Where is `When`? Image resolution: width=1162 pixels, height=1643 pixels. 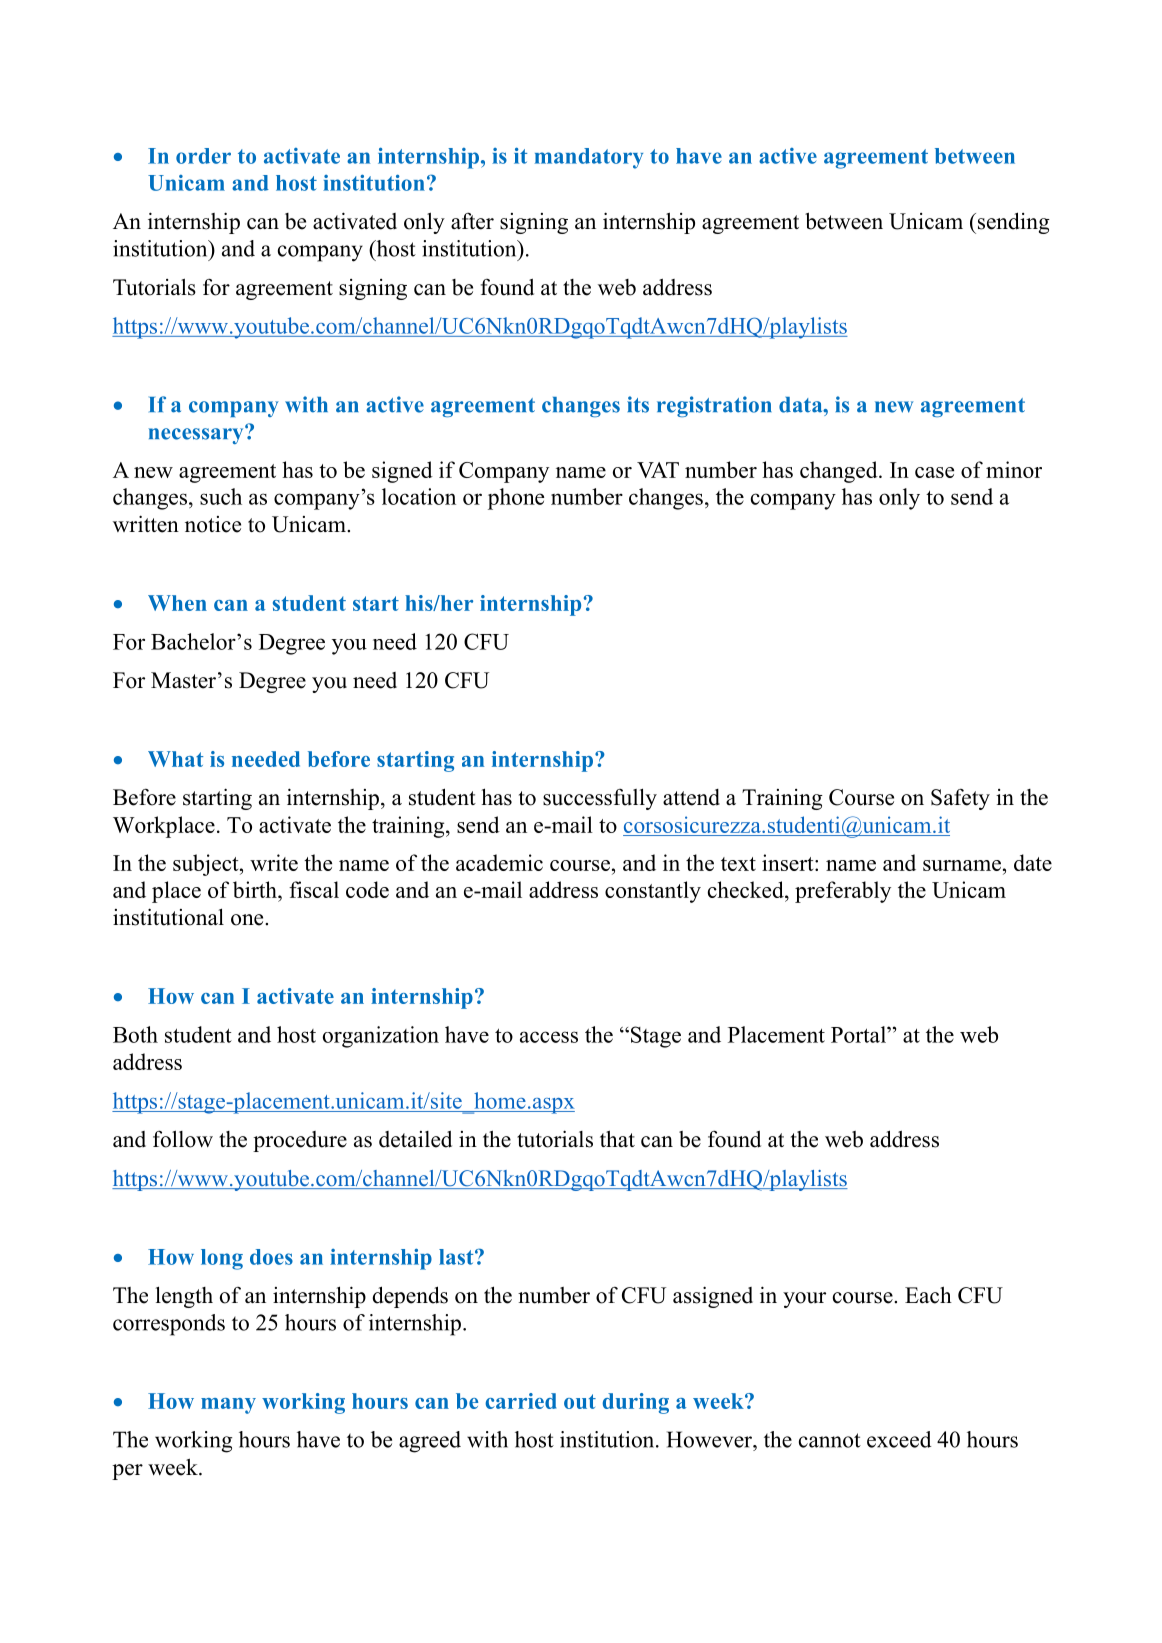
When is located at coordinates (177, 603).
